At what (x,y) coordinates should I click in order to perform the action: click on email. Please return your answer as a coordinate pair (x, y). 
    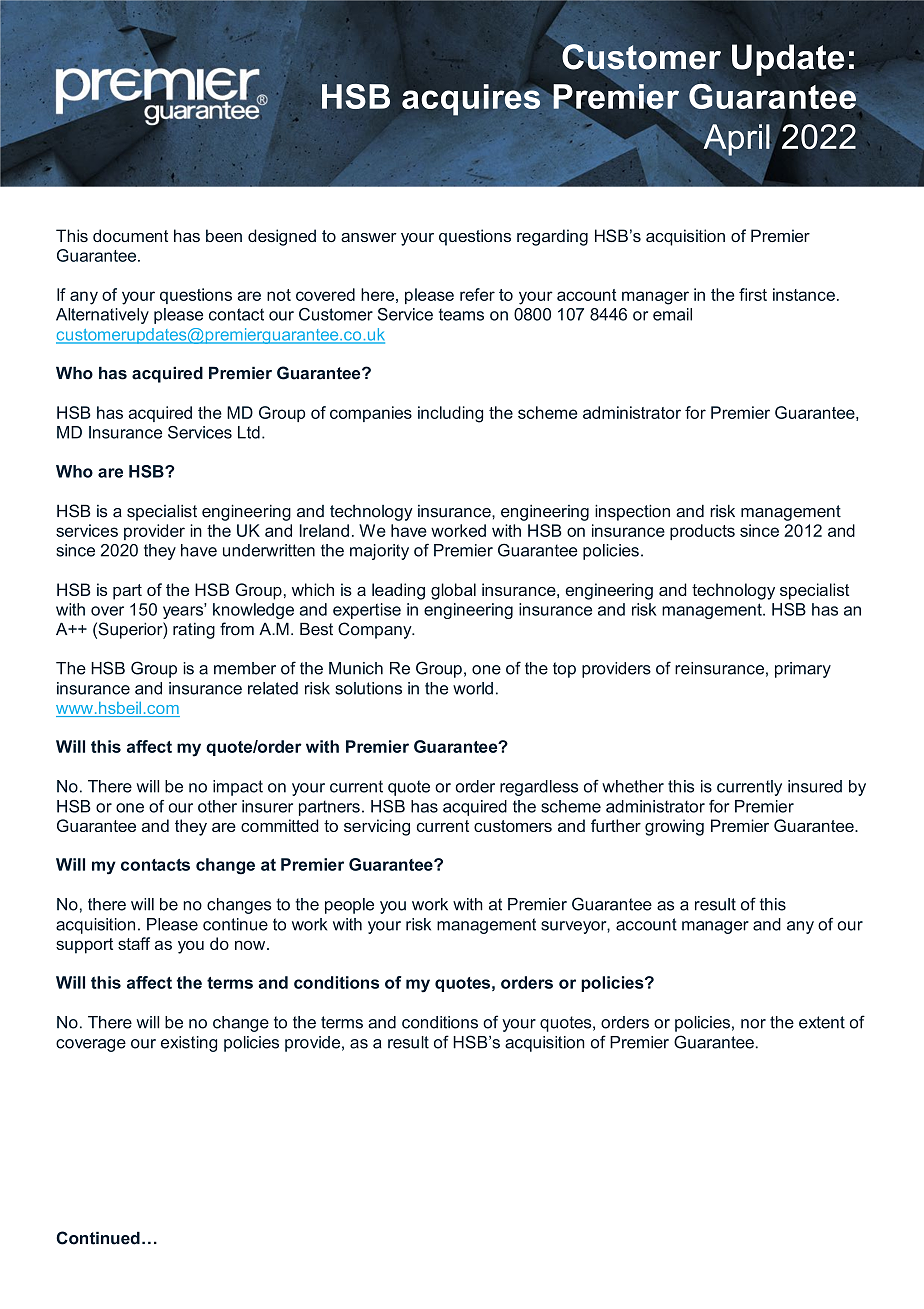
    Looking at the image, I should click on (672, 314).
